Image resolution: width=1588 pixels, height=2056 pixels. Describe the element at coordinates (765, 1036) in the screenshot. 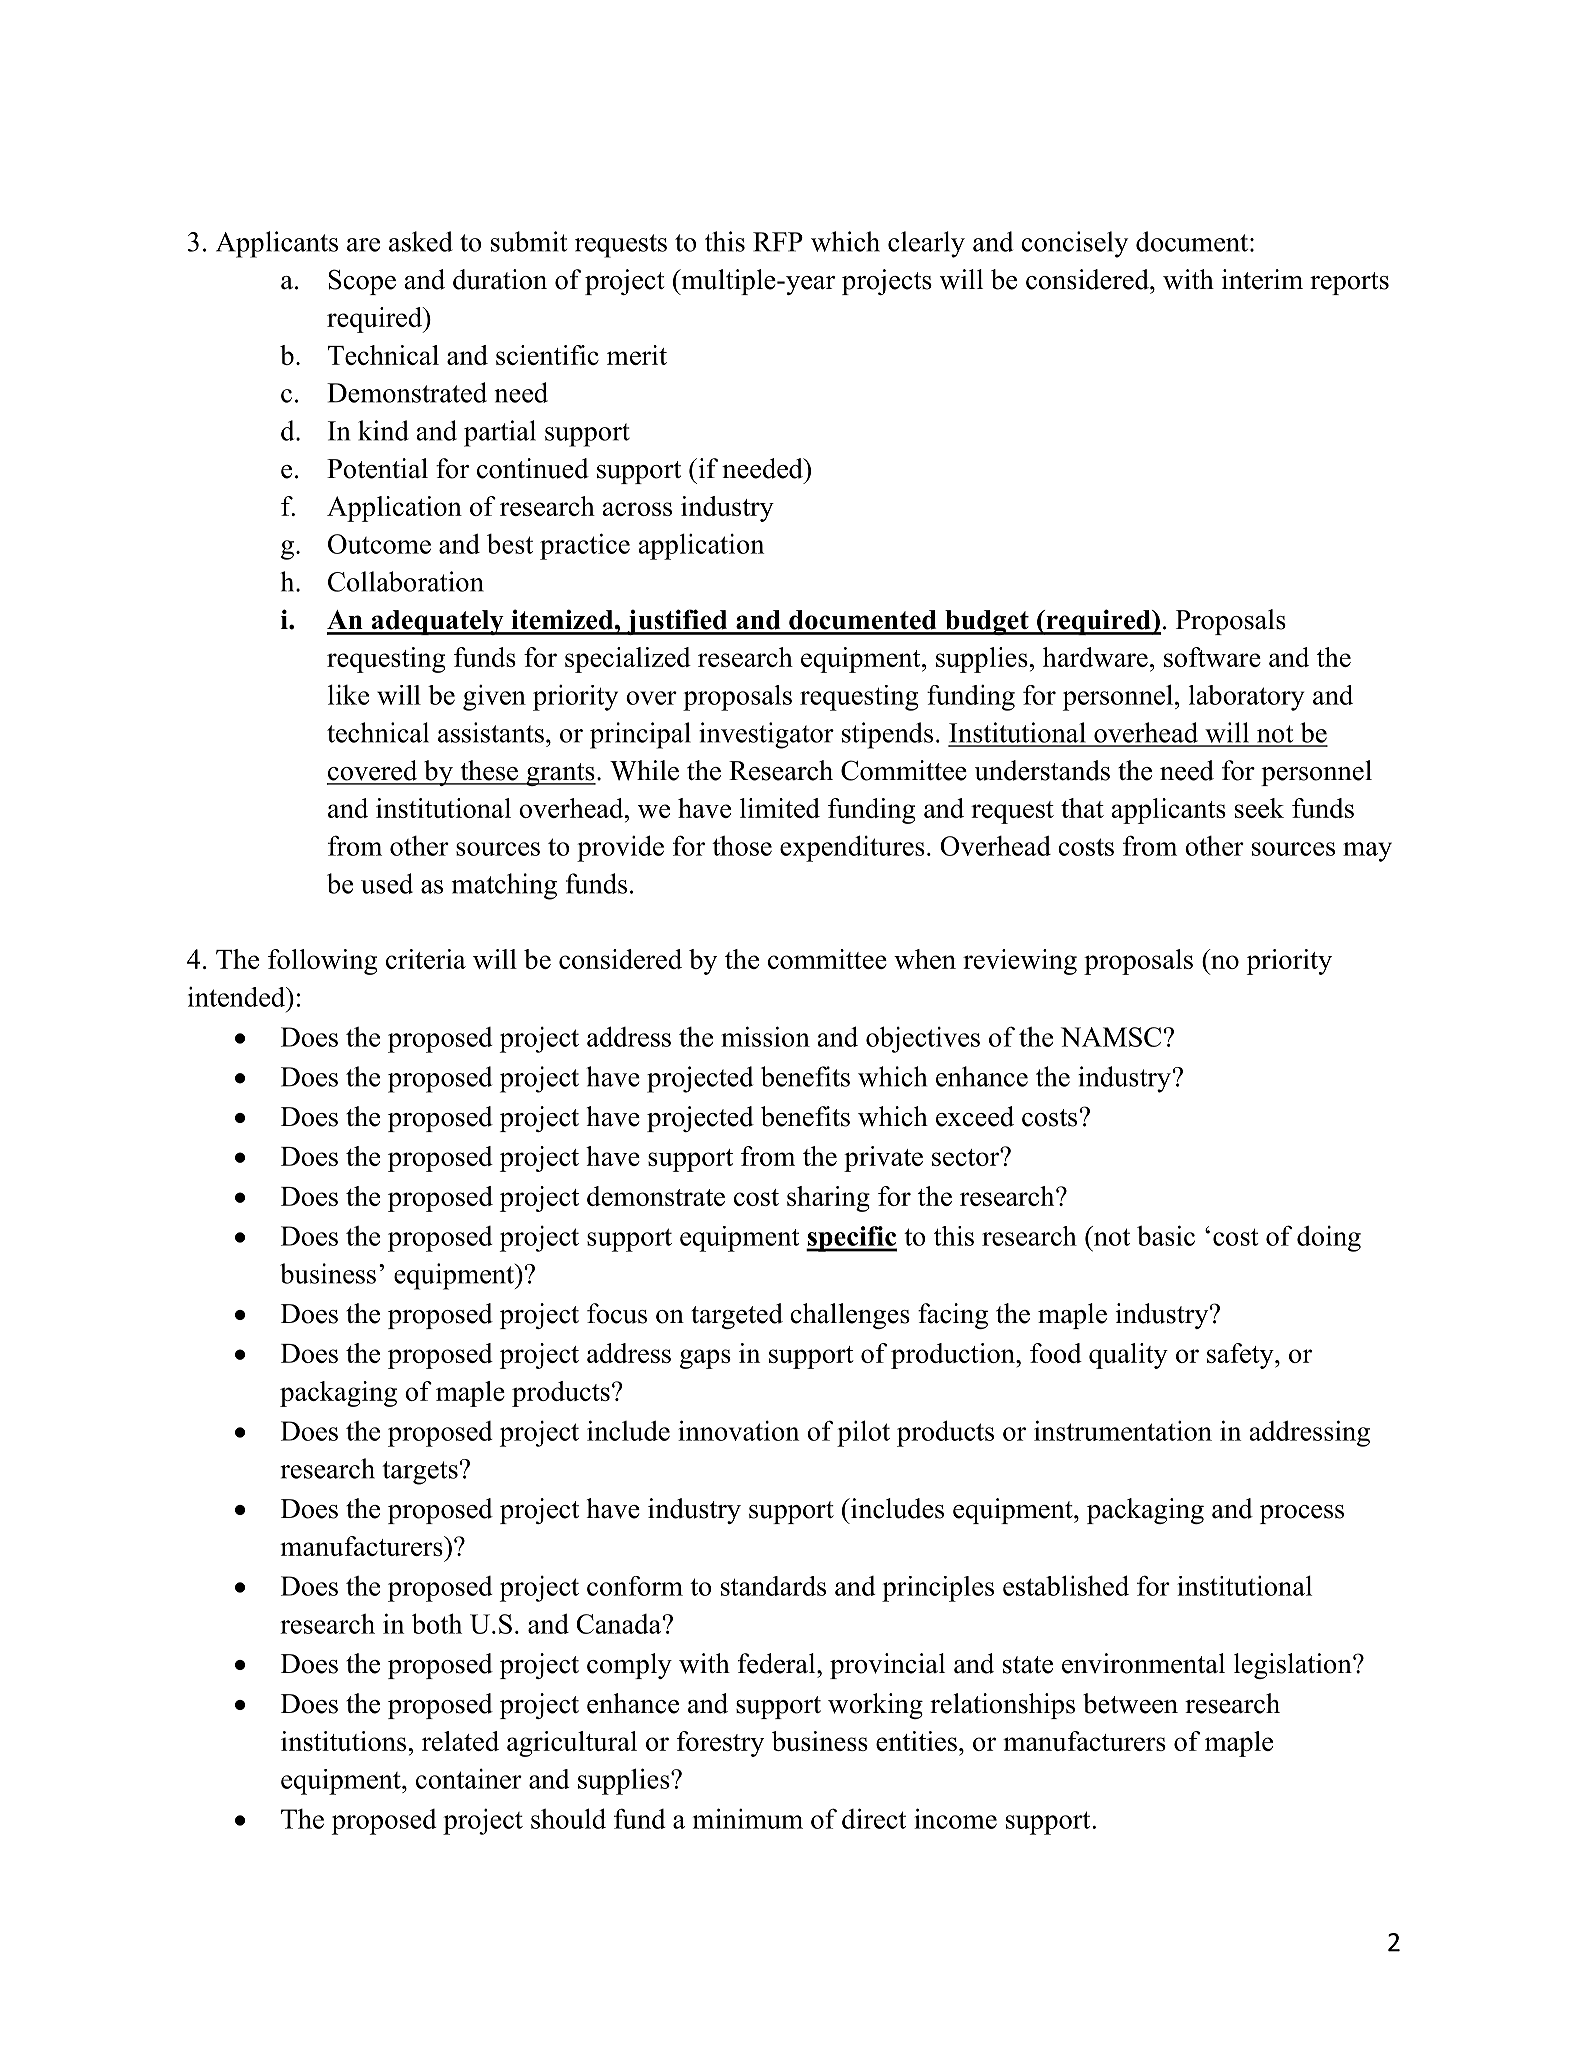

I see `mission` at that location.
